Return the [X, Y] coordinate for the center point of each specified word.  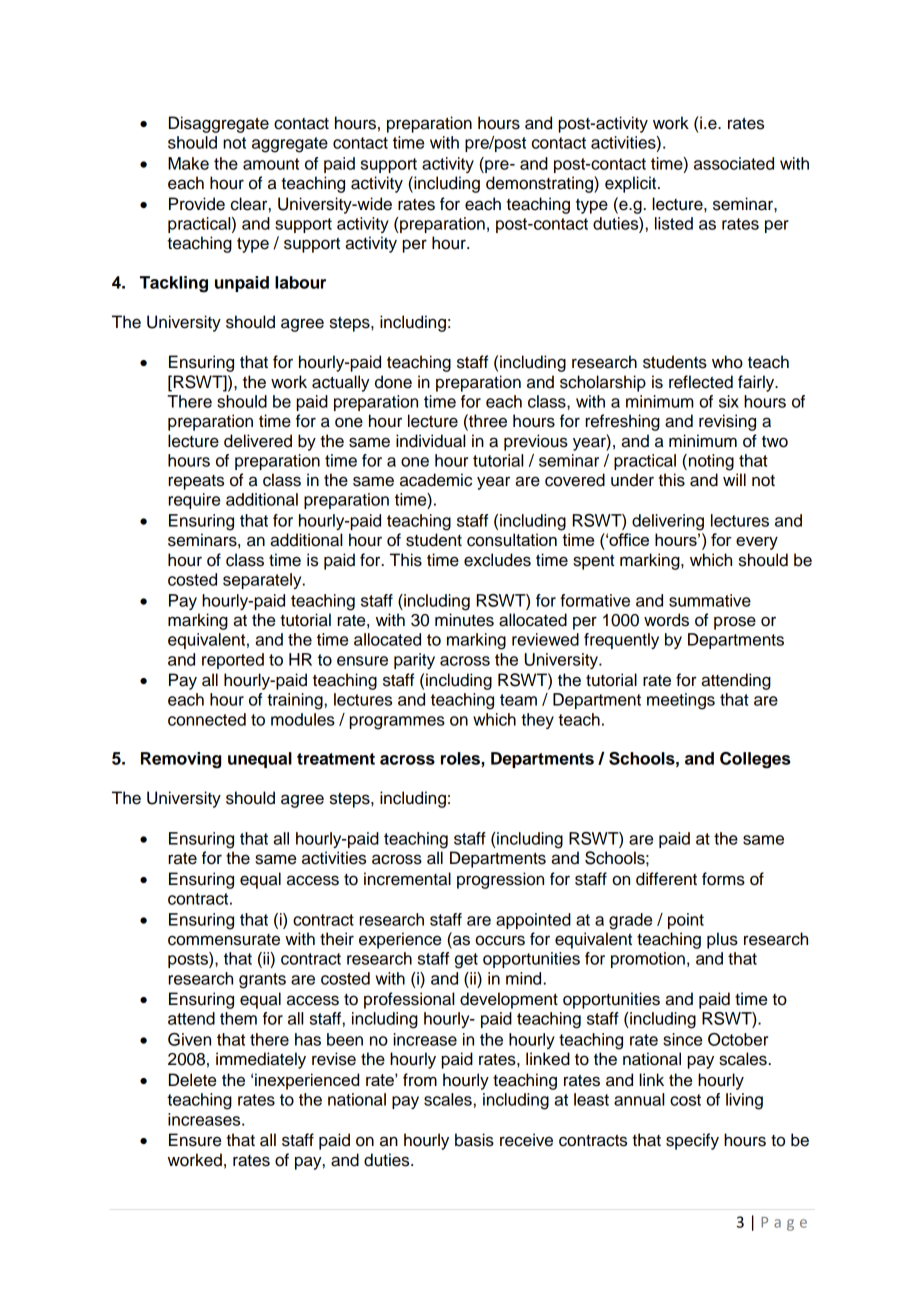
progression [500, 880]
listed [674, 223]
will [734, 479]
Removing [181, 760]
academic [436, 480]
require [194, 501]
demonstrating [540, 184]
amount [271, 164]
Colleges [755, 760]
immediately [261, 1060]
